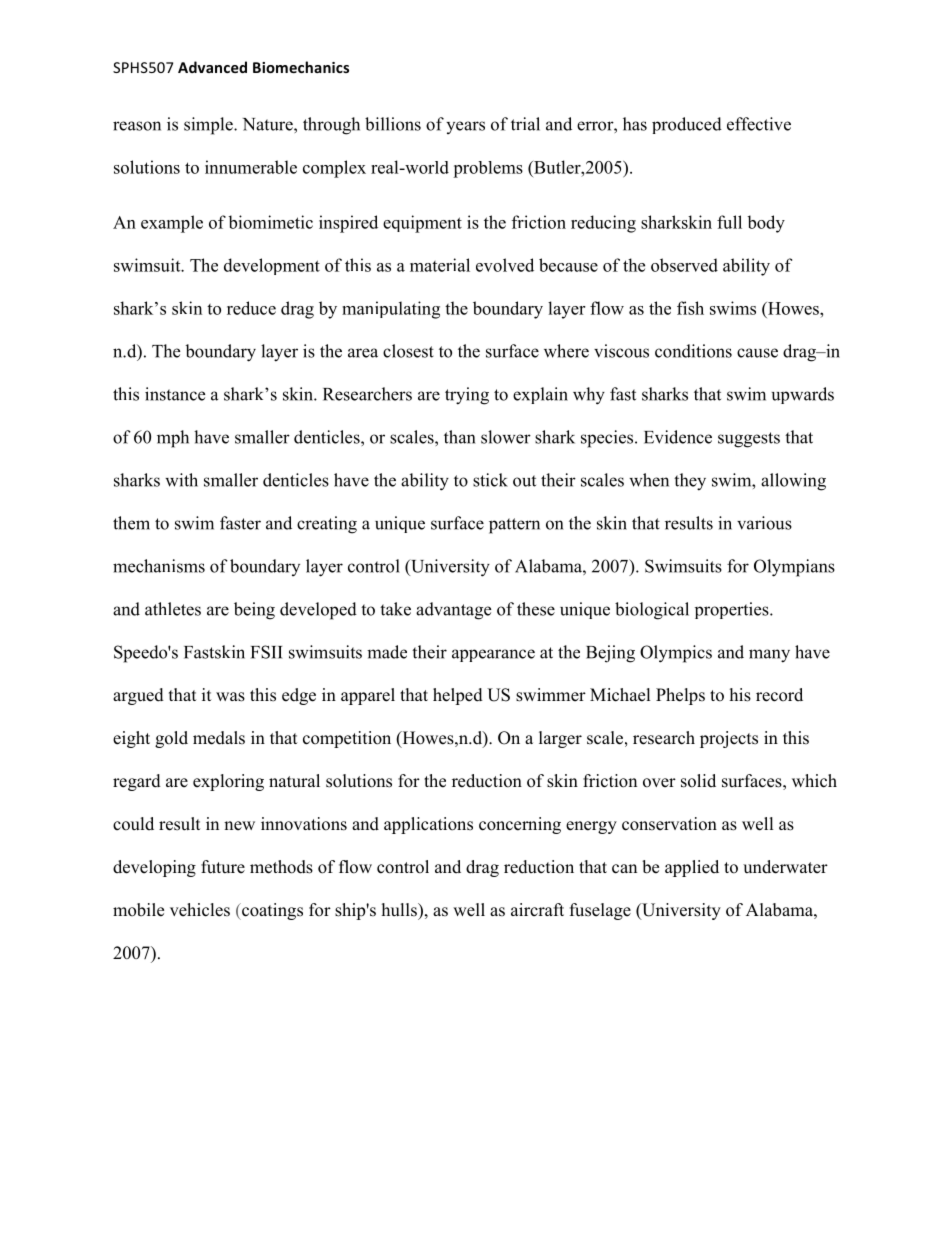 The width and height of the document is (952, 1233). What do you see at coordinates (223, 867) in the document?
I see `future` at bounding box center [223, 867].
